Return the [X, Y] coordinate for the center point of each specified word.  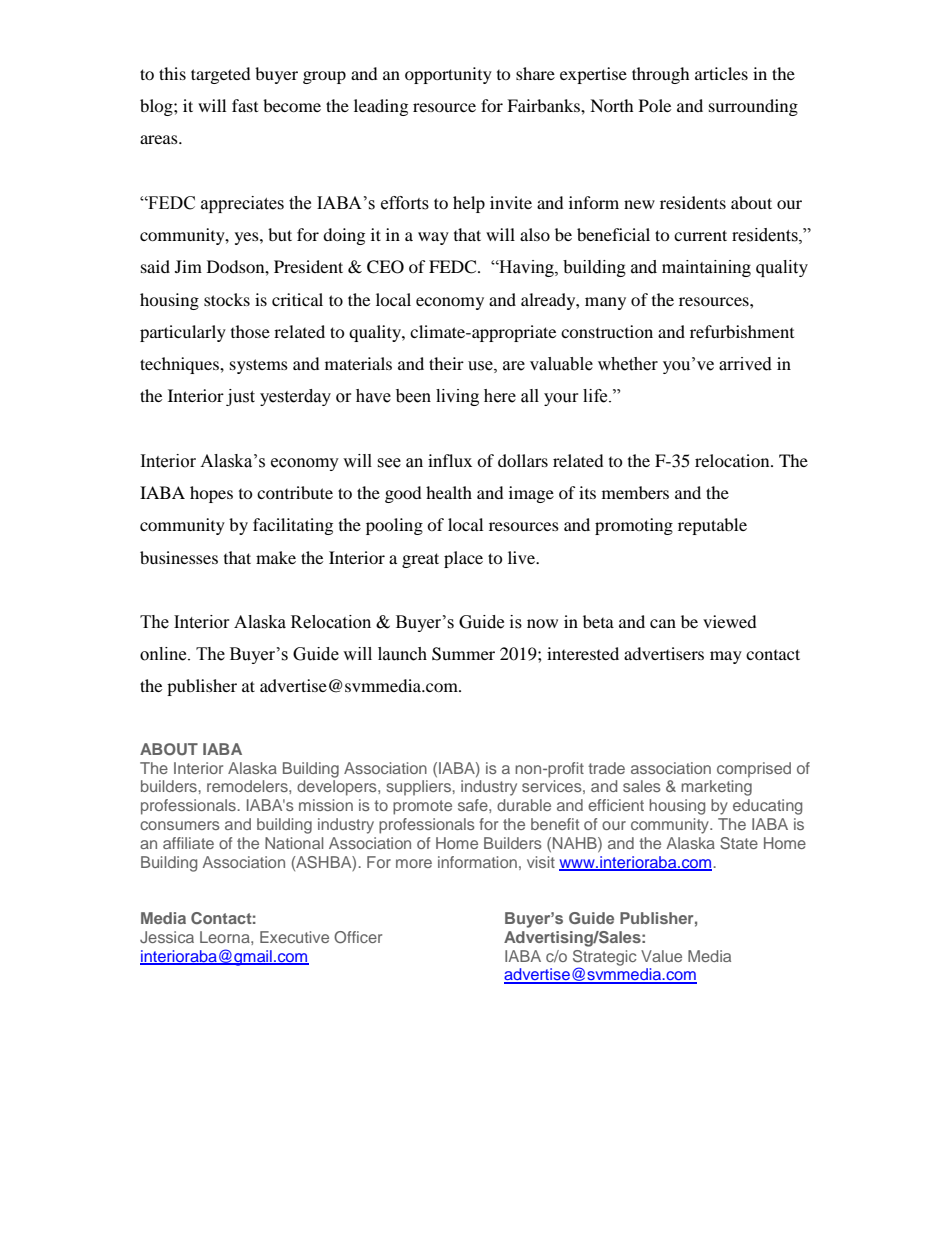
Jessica [167, 937]
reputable [712, 526]
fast [245, 105]
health [449, 492]
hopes [211, 494]
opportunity [448, 75]
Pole [655, 105]
